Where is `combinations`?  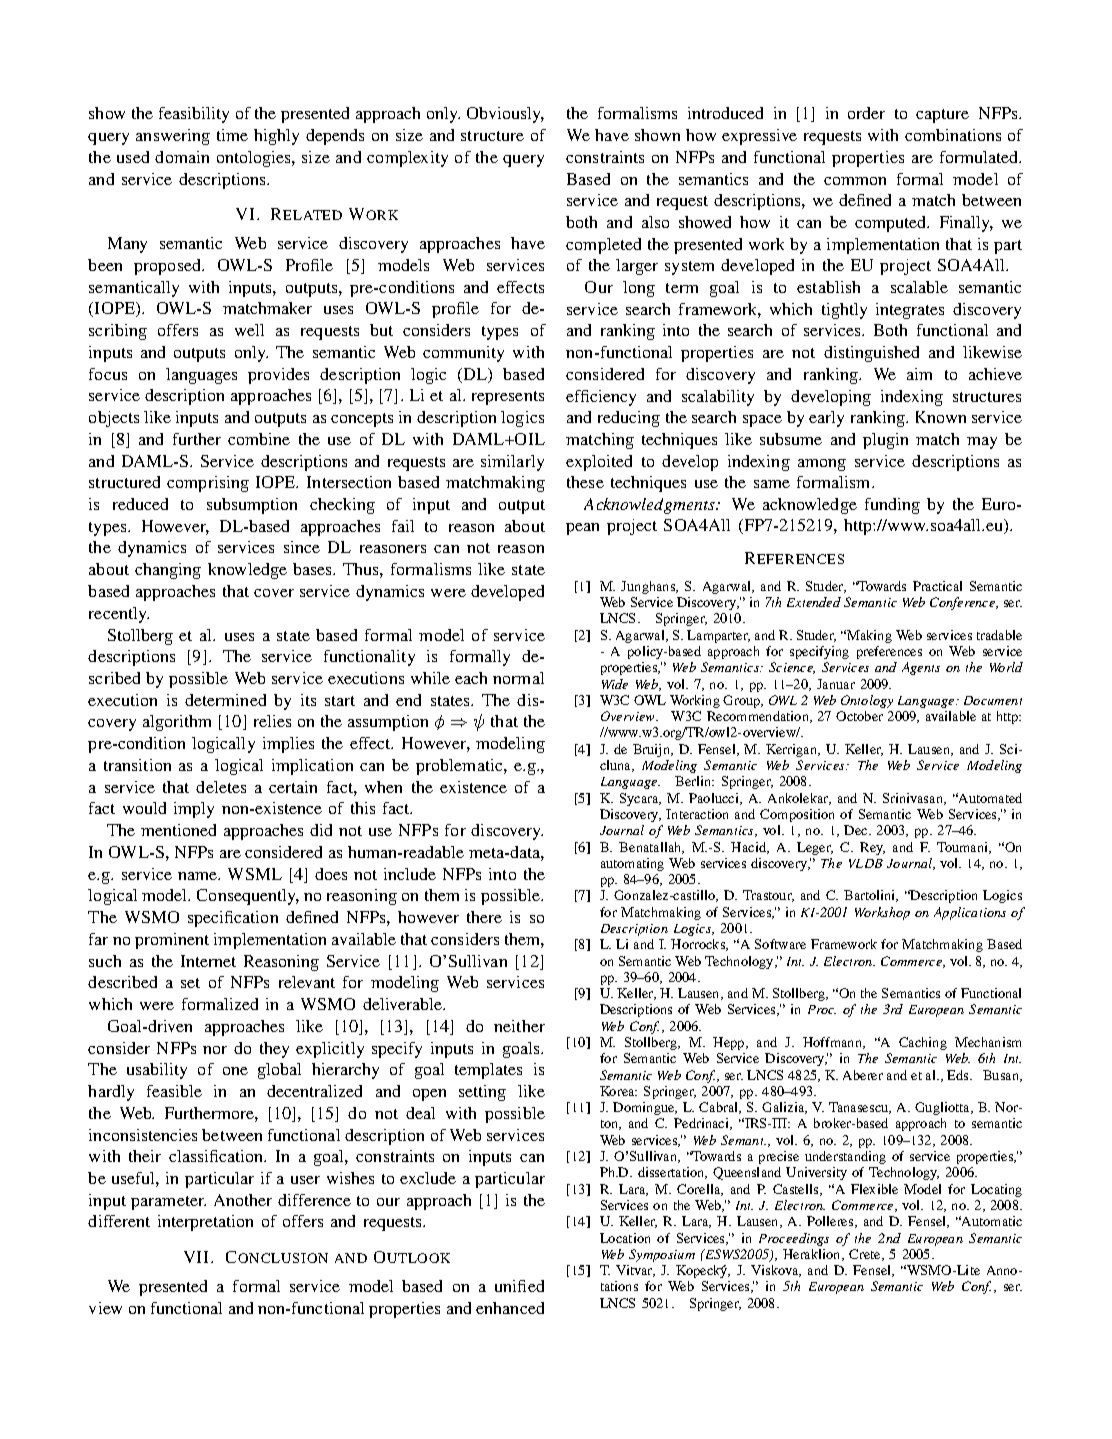 combinations is located at coordinates (953, 135).
